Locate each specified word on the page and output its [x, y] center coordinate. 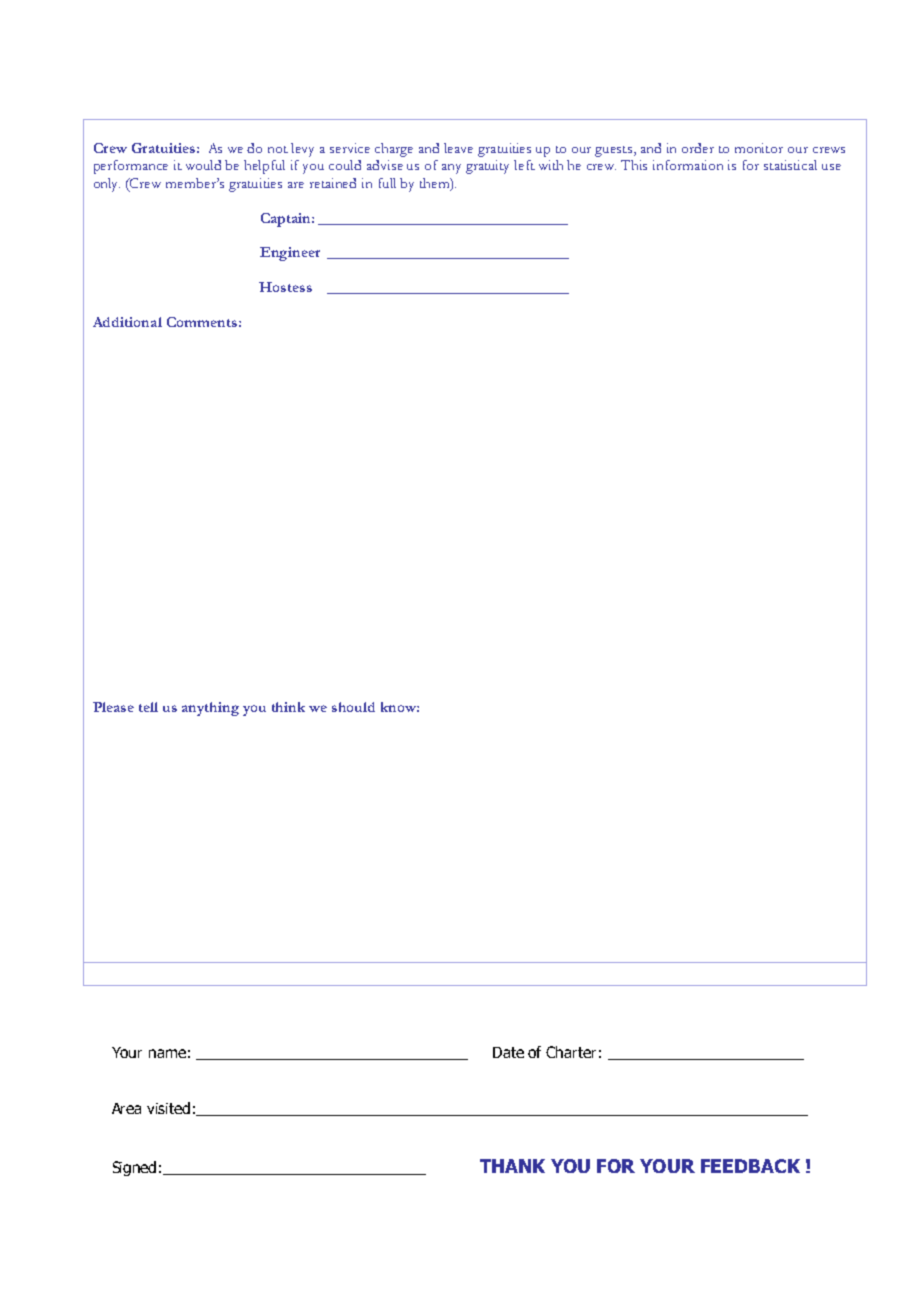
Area [126, 1108]
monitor [759, 148]
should [353, 707]
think [288, 707]
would [203, 165]
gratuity [487, 167]
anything [210, 709]
